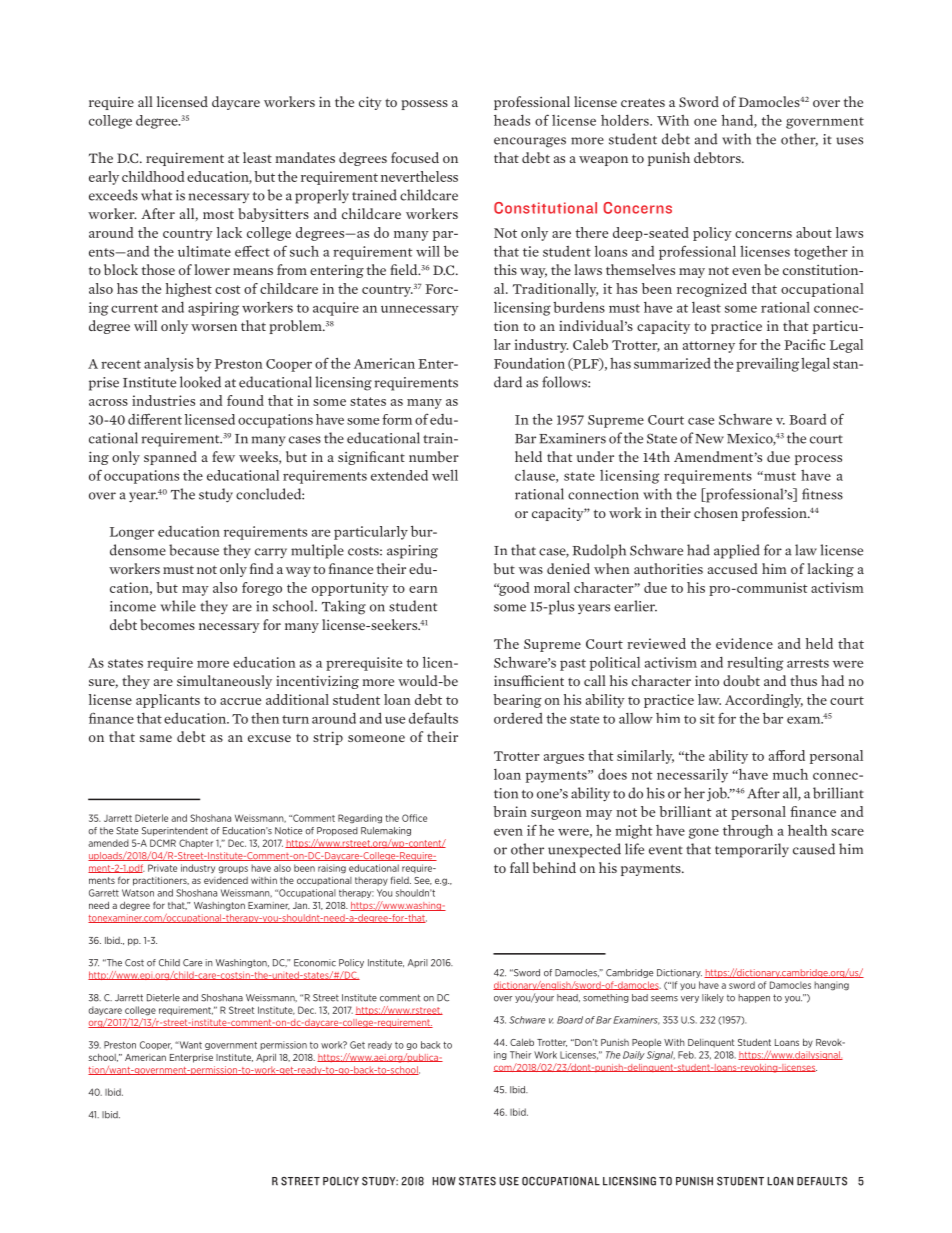 Image resolution: width=952 pixels, height=1233 pixels. What do you see at coordinates (754, 998) in the screenshot?
I see `happen` at bounding box center [754, 998].
